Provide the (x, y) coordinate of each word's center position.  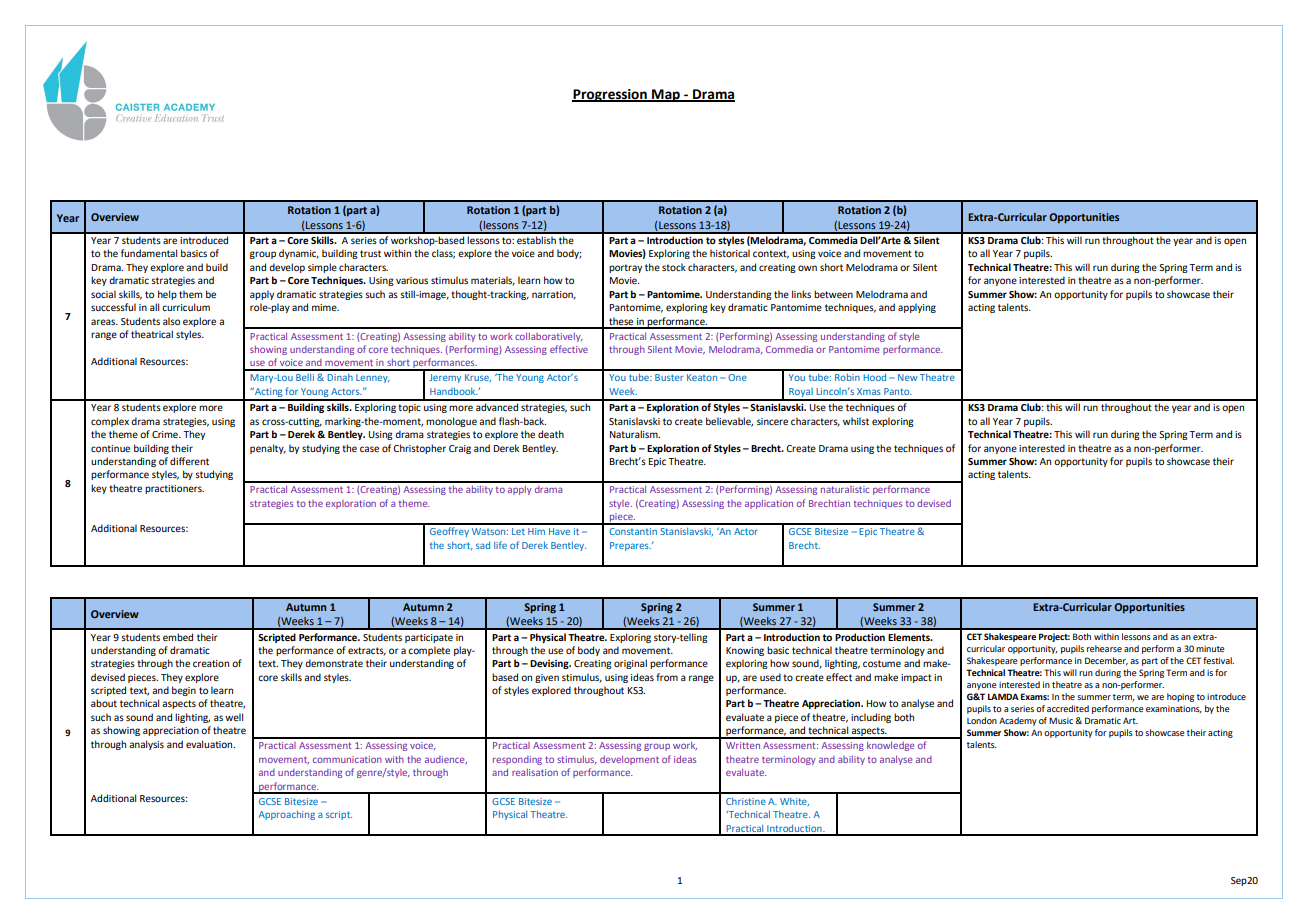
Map (666, 95)
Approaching (287, 815)
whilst (856, 421)
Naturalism (635, 434)
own (807, 268)
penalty (268, 449)
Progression (610, 95)
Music (1062, 720)
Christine (746, 801)
